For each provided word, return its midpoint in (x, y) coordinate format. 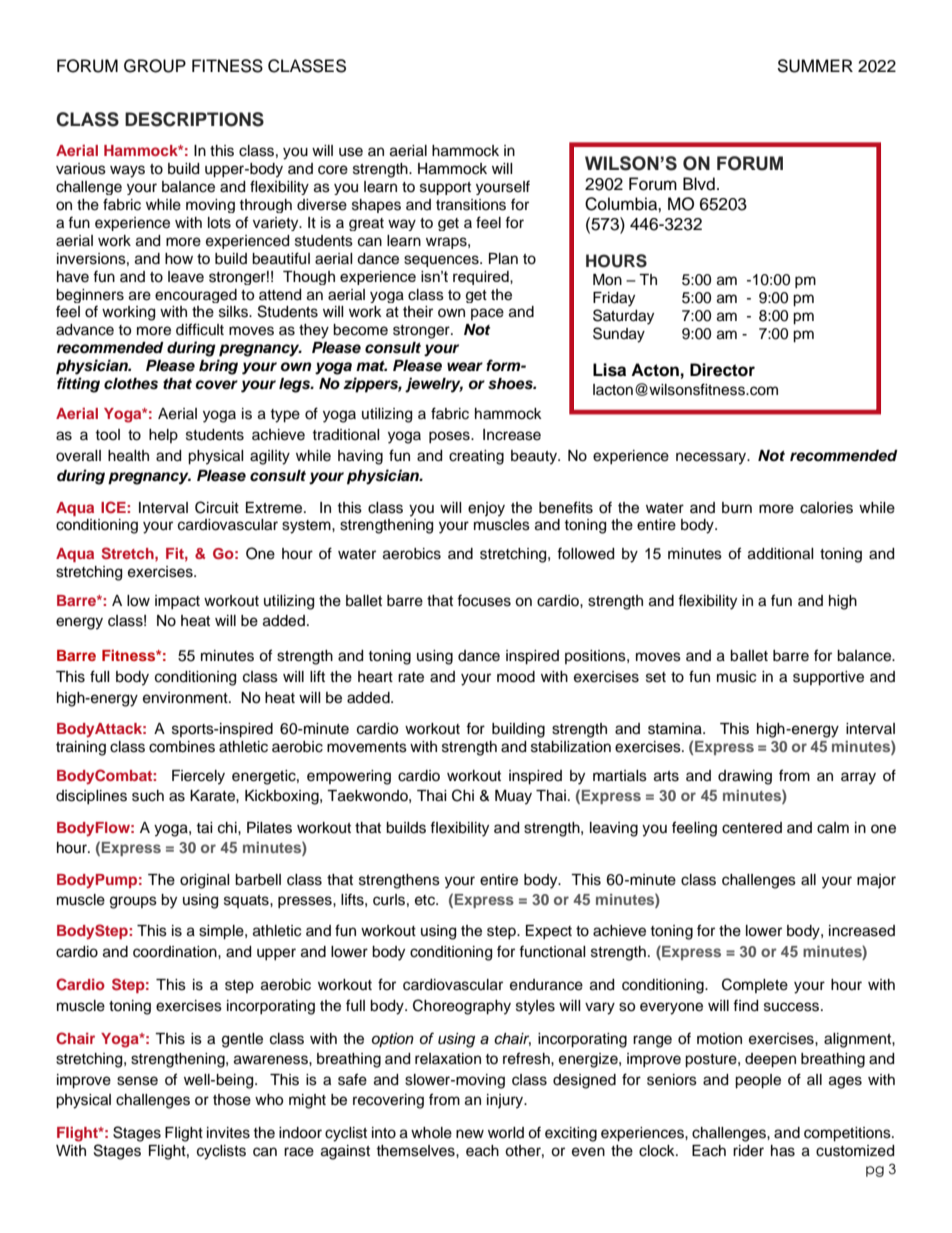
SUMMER (815, 66)
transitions (471, 205)
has (783, 1151)
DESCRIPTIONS (194, 119)
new (470, 1134)
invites (228, 1133)
